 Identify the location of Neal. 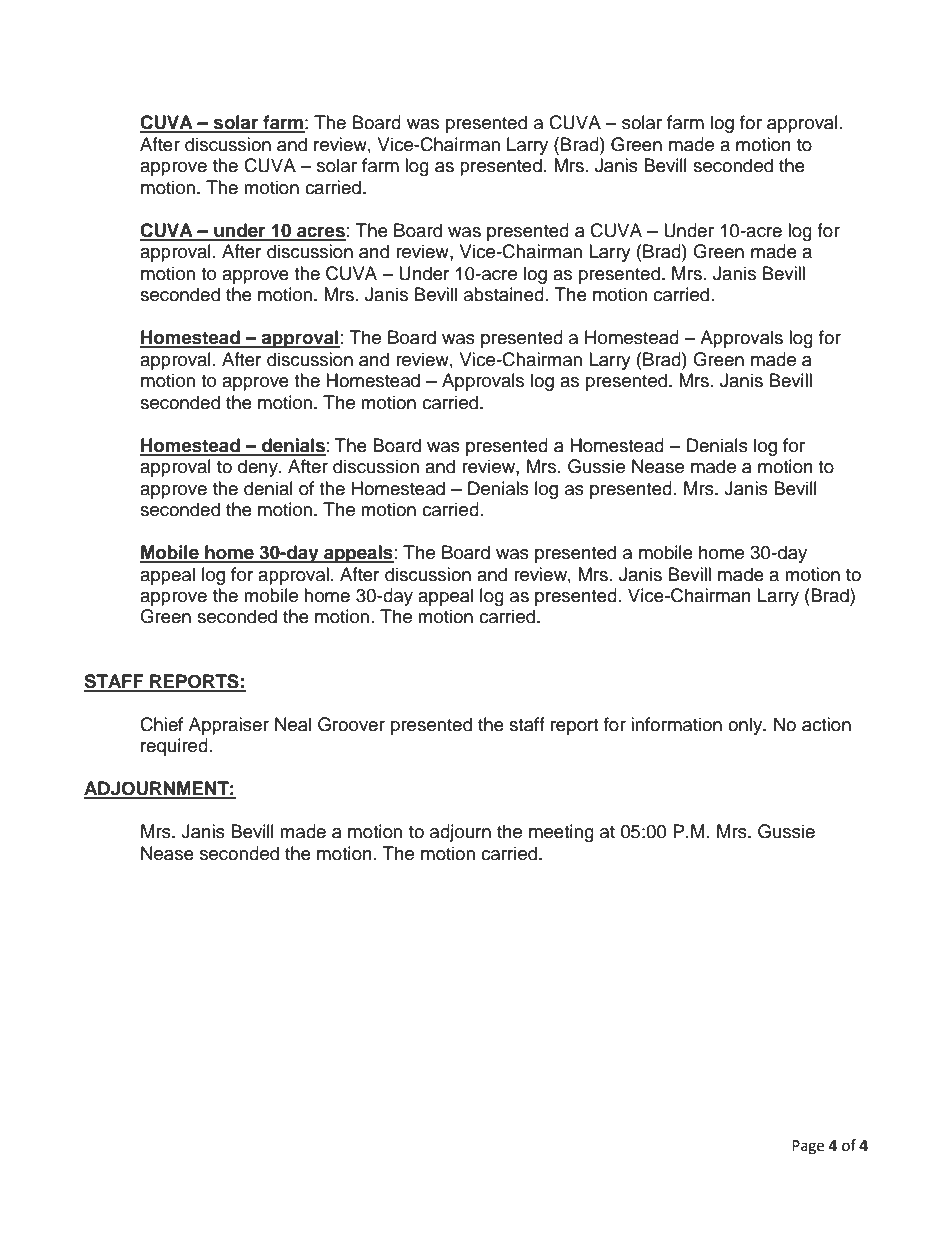
(293, 724).
